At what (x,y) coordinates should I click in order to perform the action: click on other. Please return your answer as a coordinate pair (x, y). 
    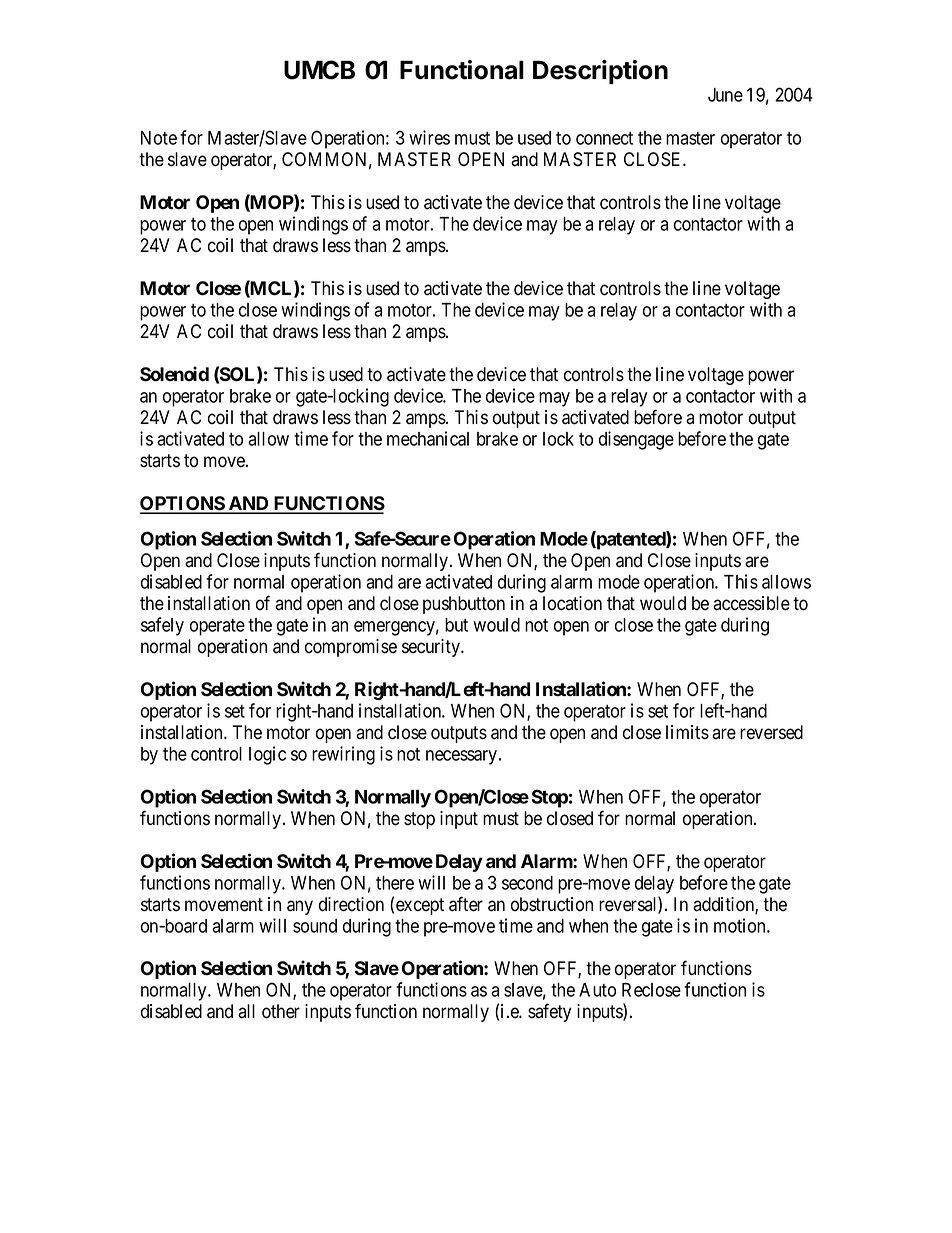
    Looking at the image, I should click on (281, 1011).
